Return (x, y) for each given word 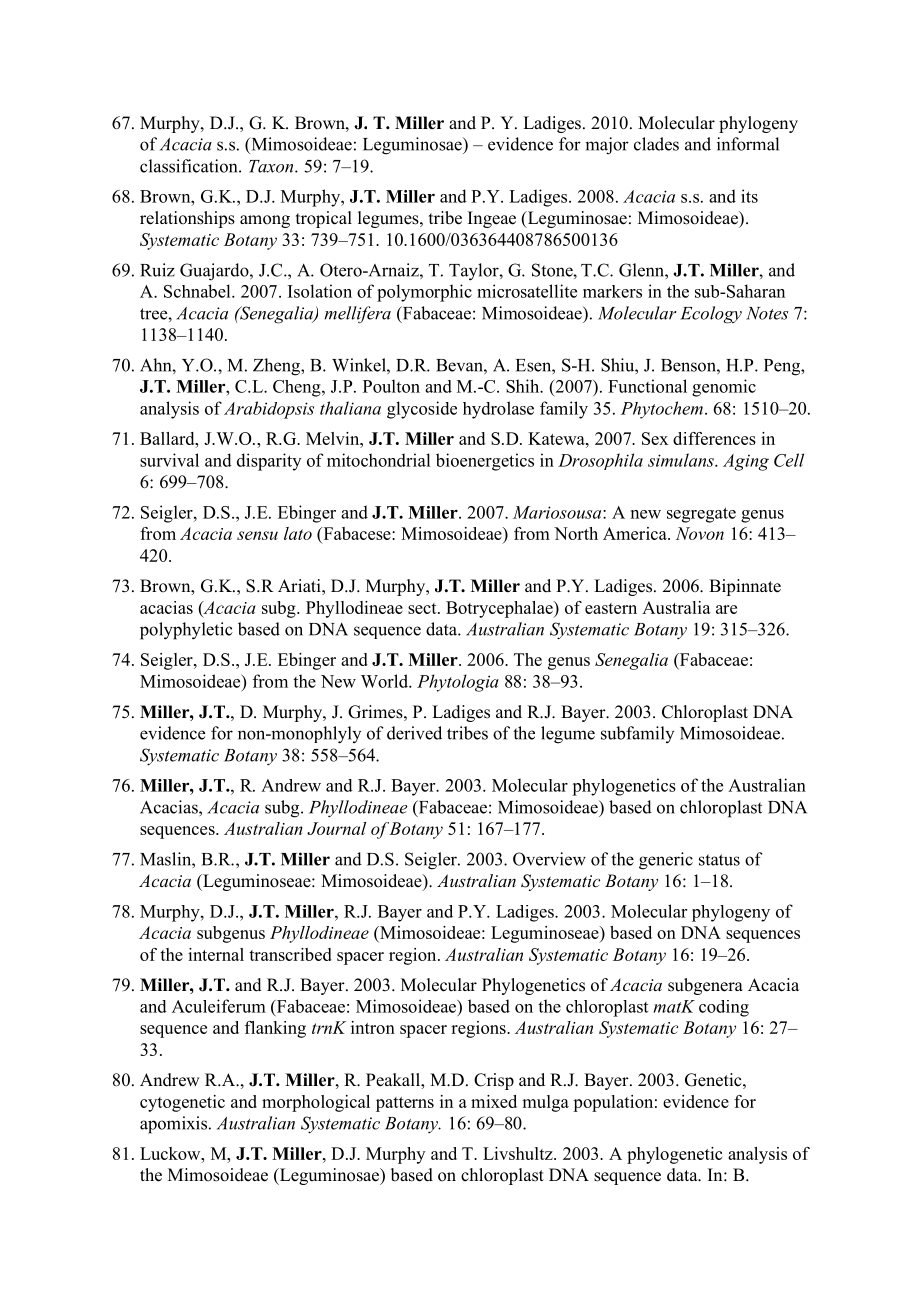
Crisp (494, 1081)
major (607, 146)
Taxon (272, 166)
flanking (275, 1029)
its (749, 196)
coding (724, 1008)
